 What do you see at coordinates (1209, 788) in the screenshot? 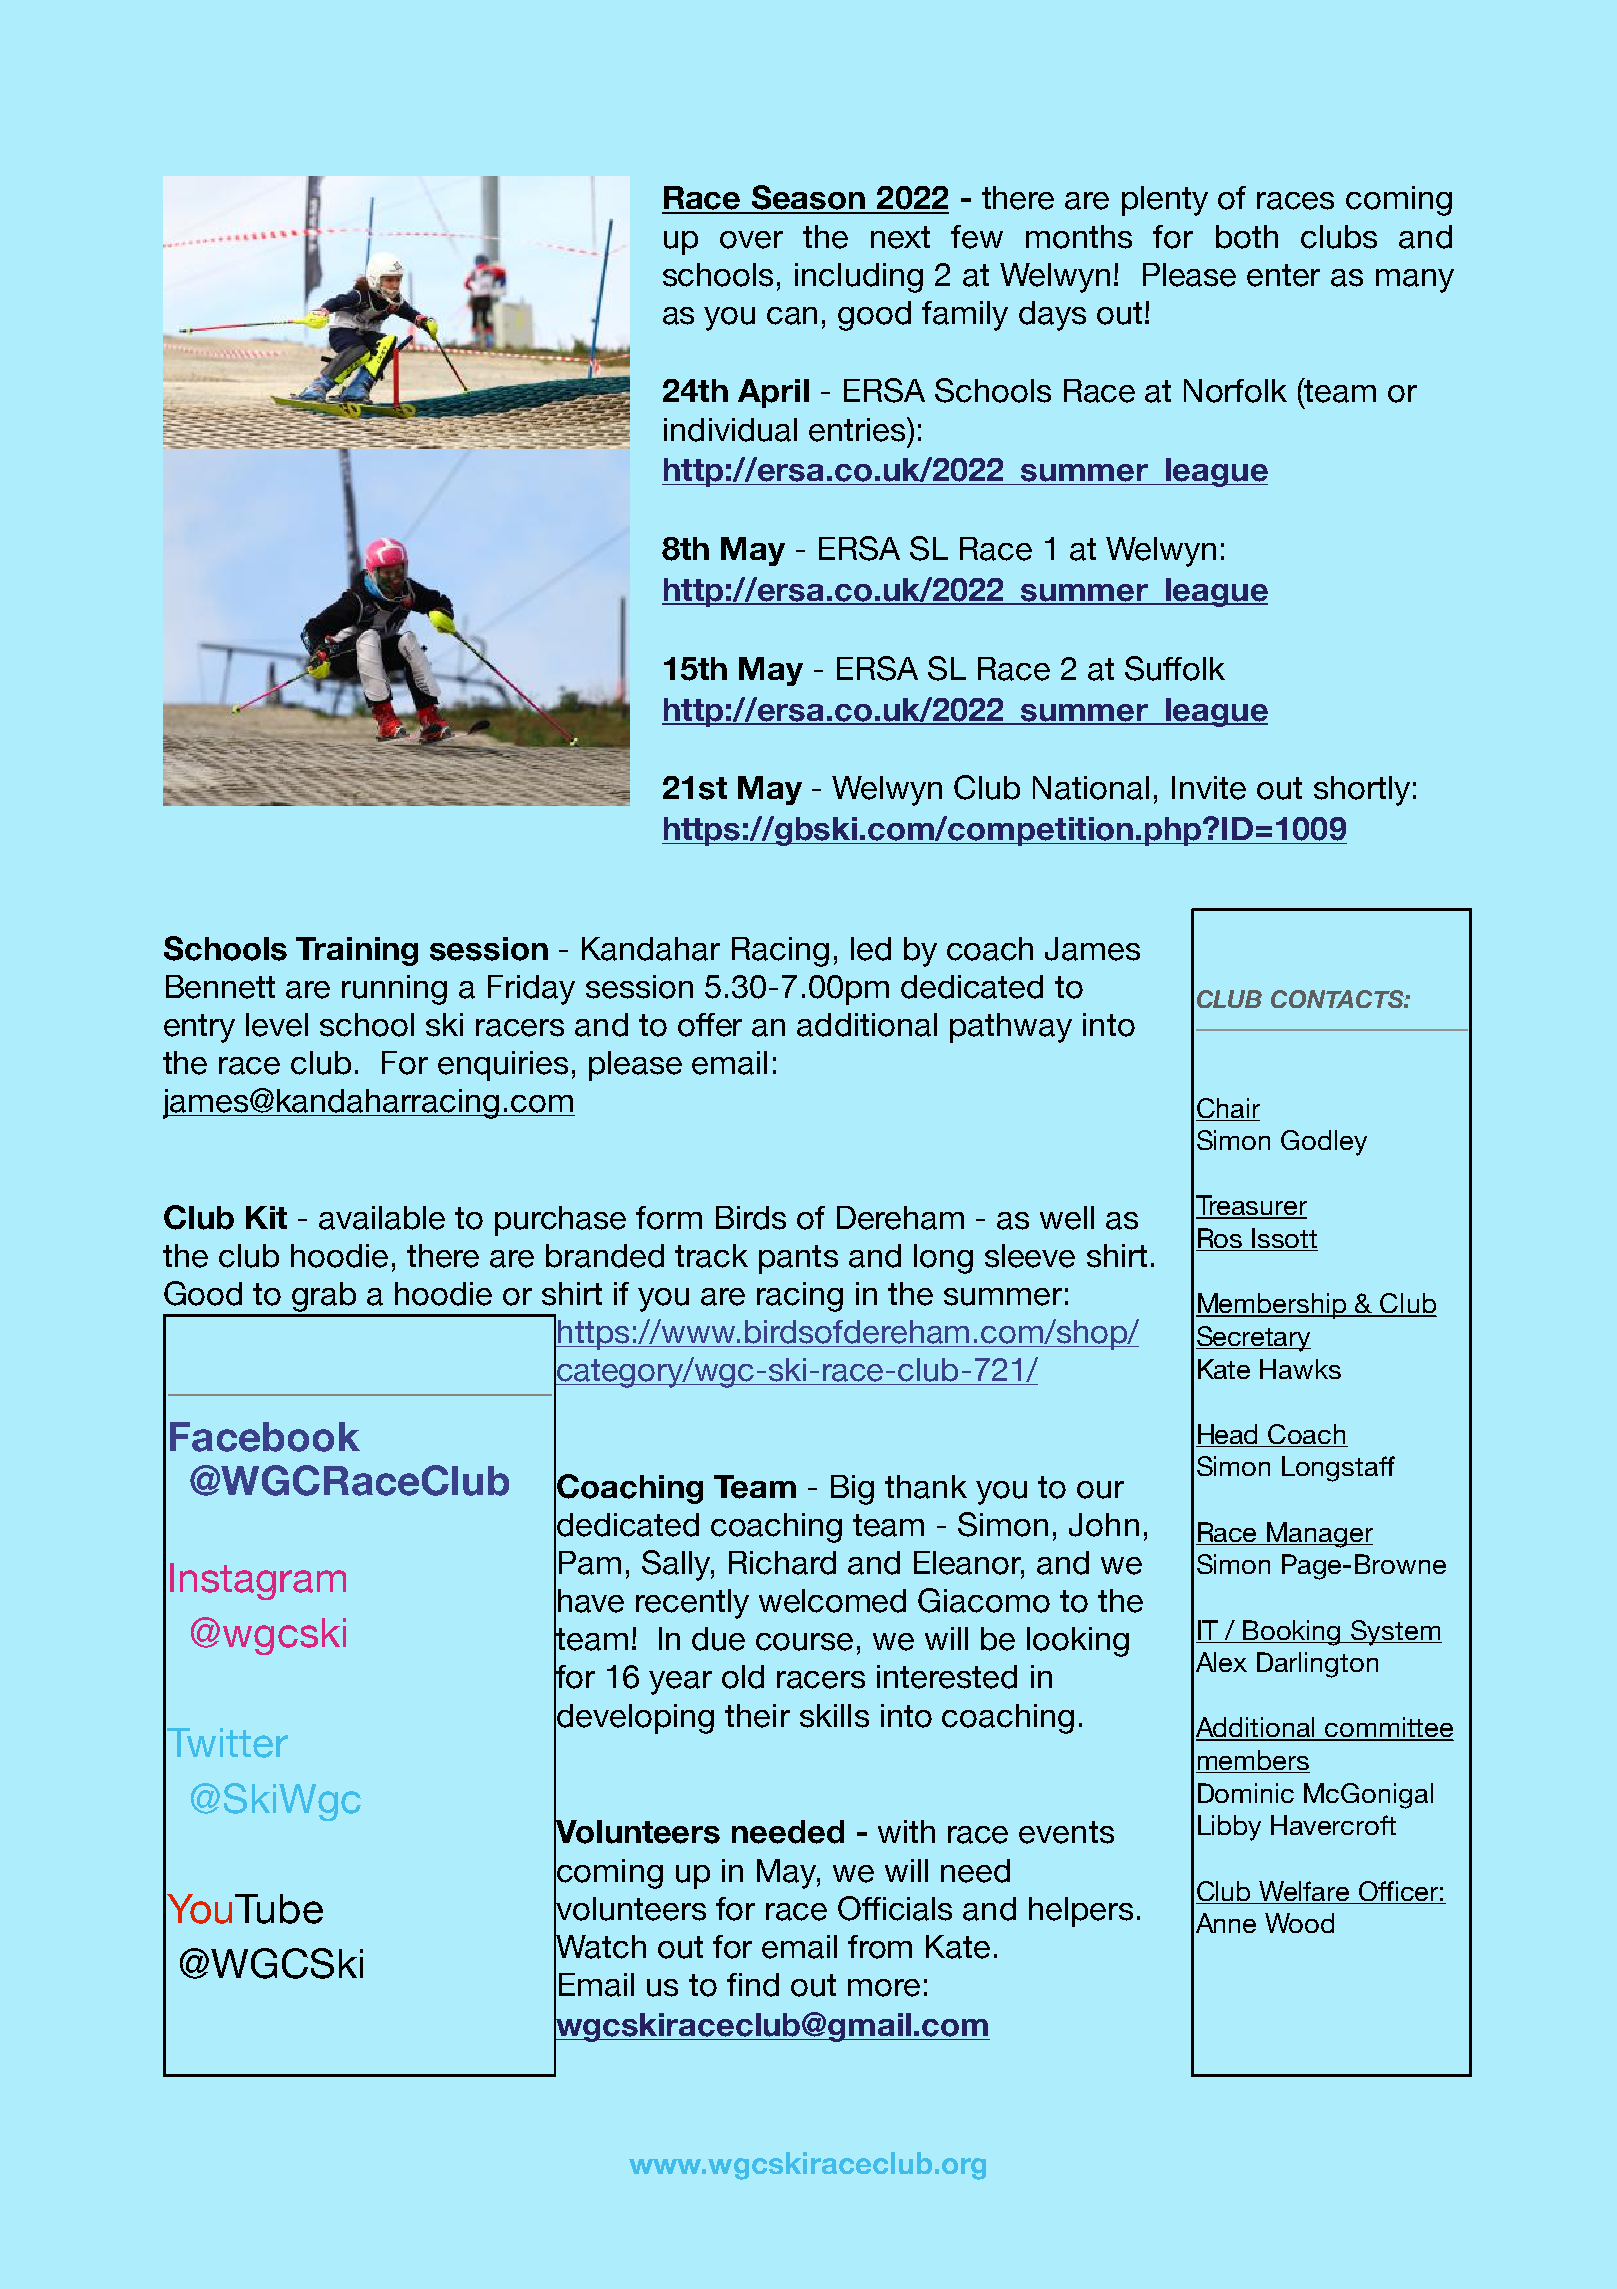
I see `Invite` at bounding box center [1209, 788].
